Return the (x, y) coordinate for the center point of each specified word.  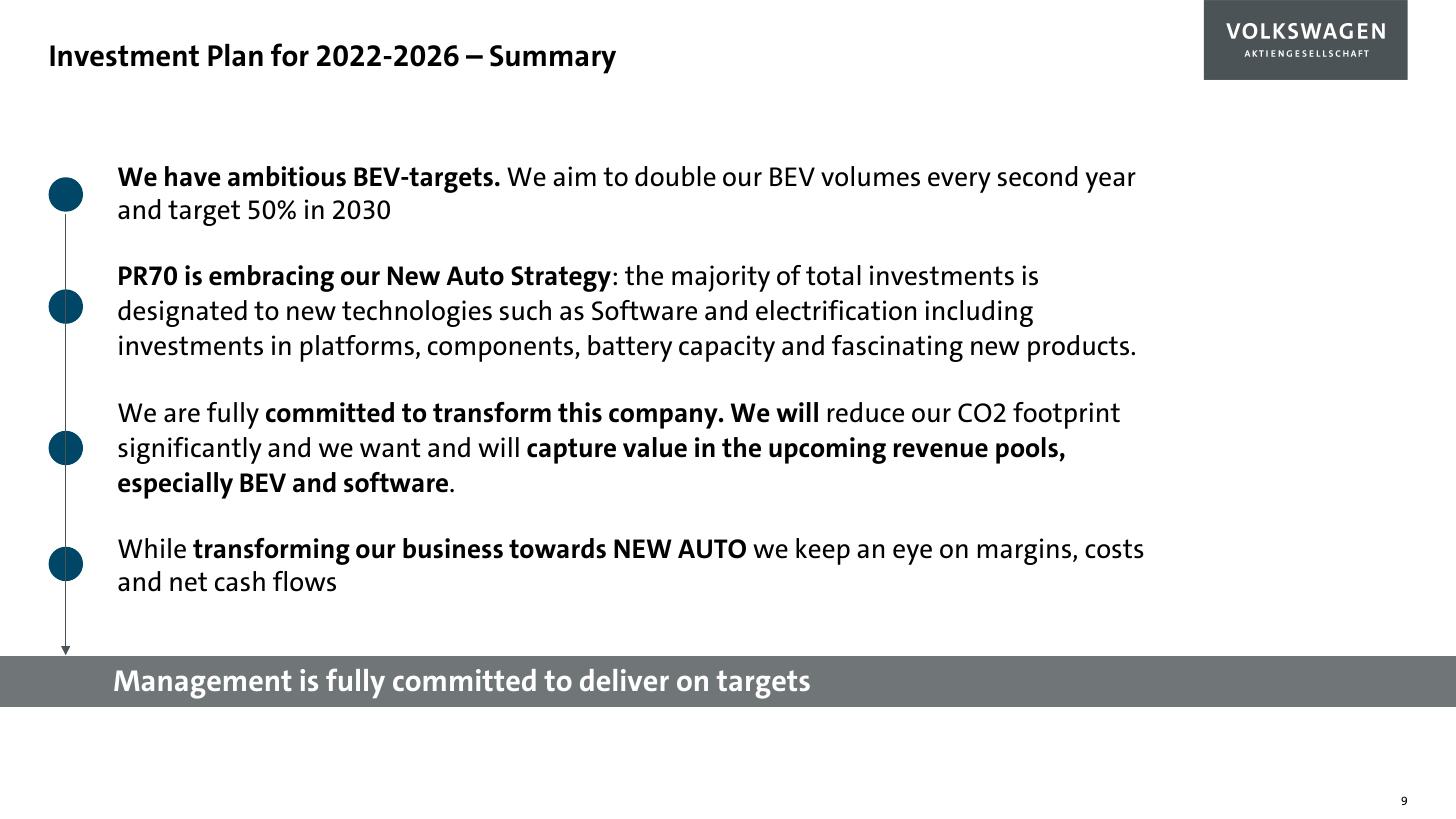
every (959, 182)
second (1037, 176)
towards (557, 548)
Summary (553, 59)
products (1080, 348)
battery (630, 348)
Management (202, 684)
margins (1026, 551)
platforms (357, 348)
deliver (624, 680)
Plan (235, 55)
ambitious (287, 176)
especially (175, 485)
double (675, 176)
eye (912, 554)
